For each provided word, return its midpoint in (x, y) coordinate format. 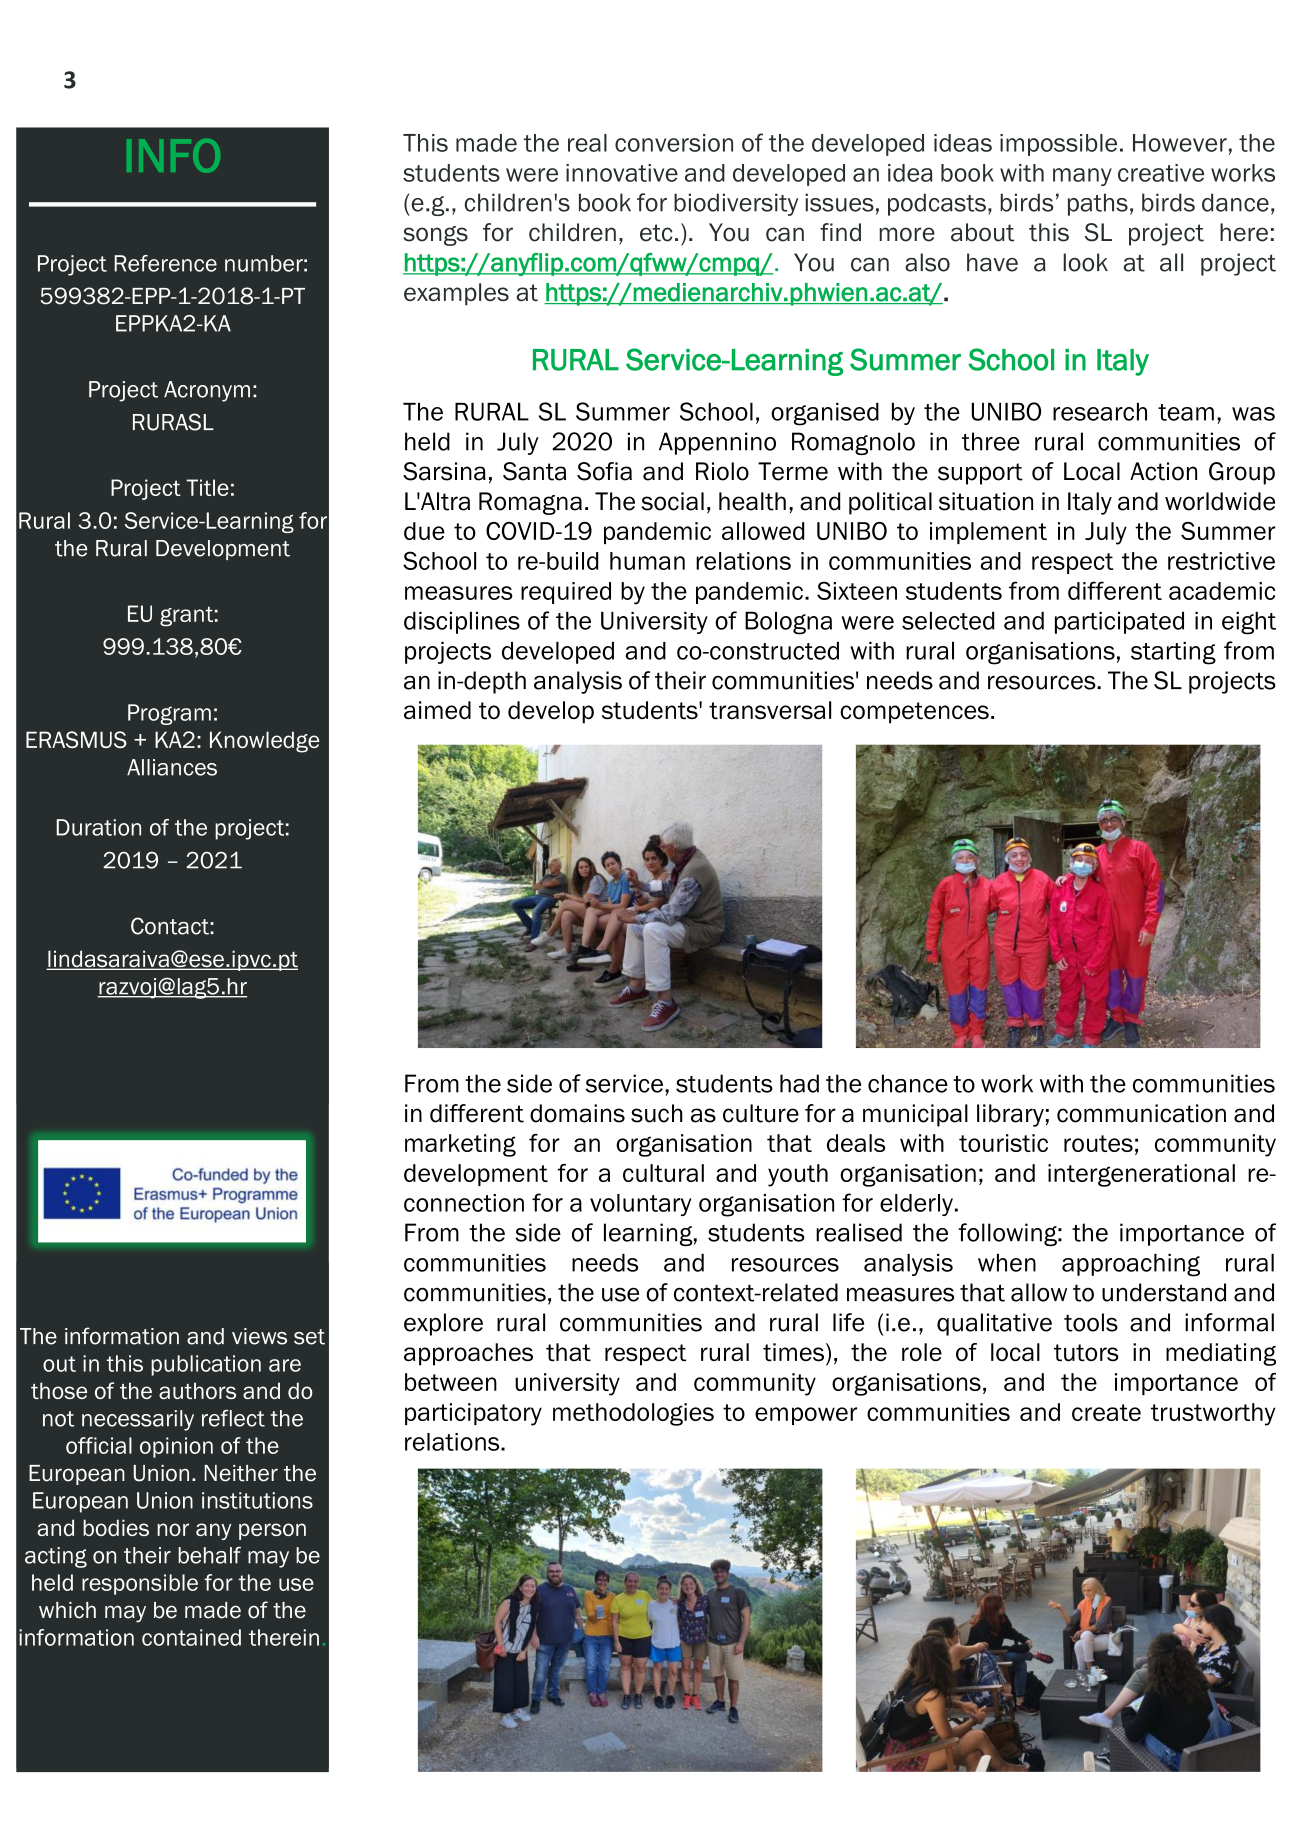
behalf (209, 1555)
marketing (460, 1145)
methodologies (633, 1414)
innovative (622, 173)
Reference (166, 263)
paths (1098, 204)
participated (1119, 623)
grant (186, 616)
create (1106, 1412)
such (657, 1113)
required (566, 593)
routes (1098, 1143)
